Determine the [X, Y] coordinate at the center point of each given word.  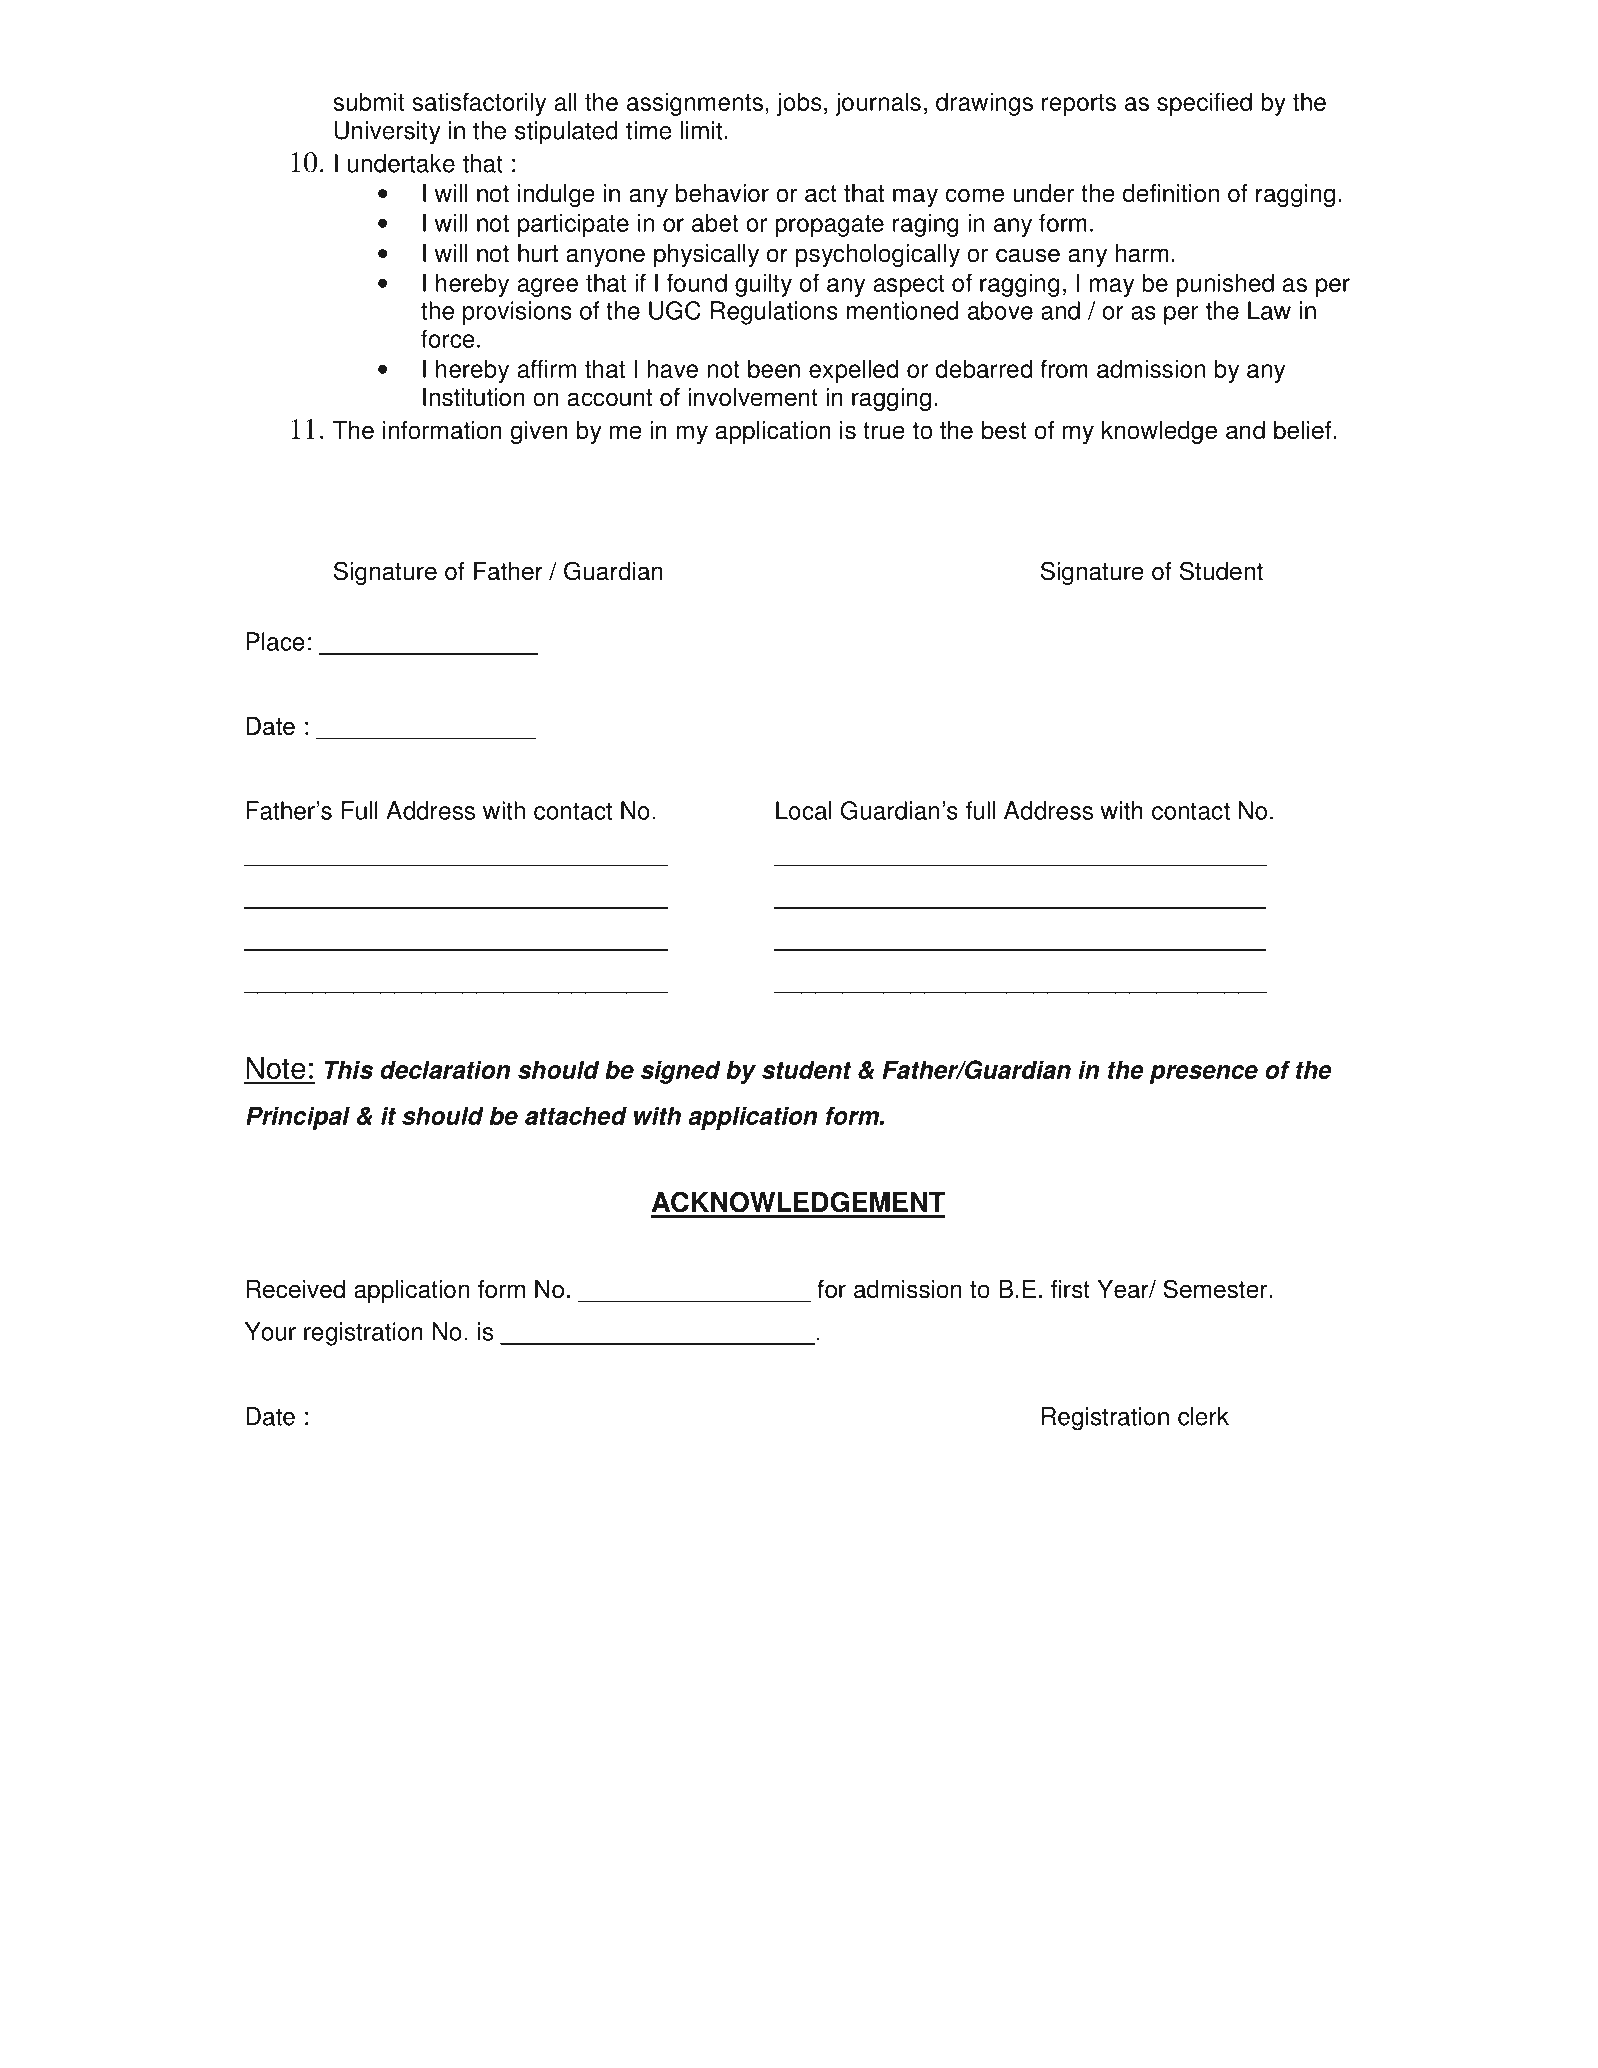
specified [1204, 104]
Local [804, 810]
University [388, 133]
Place [275, 641]
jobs [799, 104]
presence [1204, 1074]
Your [270, 1331]
